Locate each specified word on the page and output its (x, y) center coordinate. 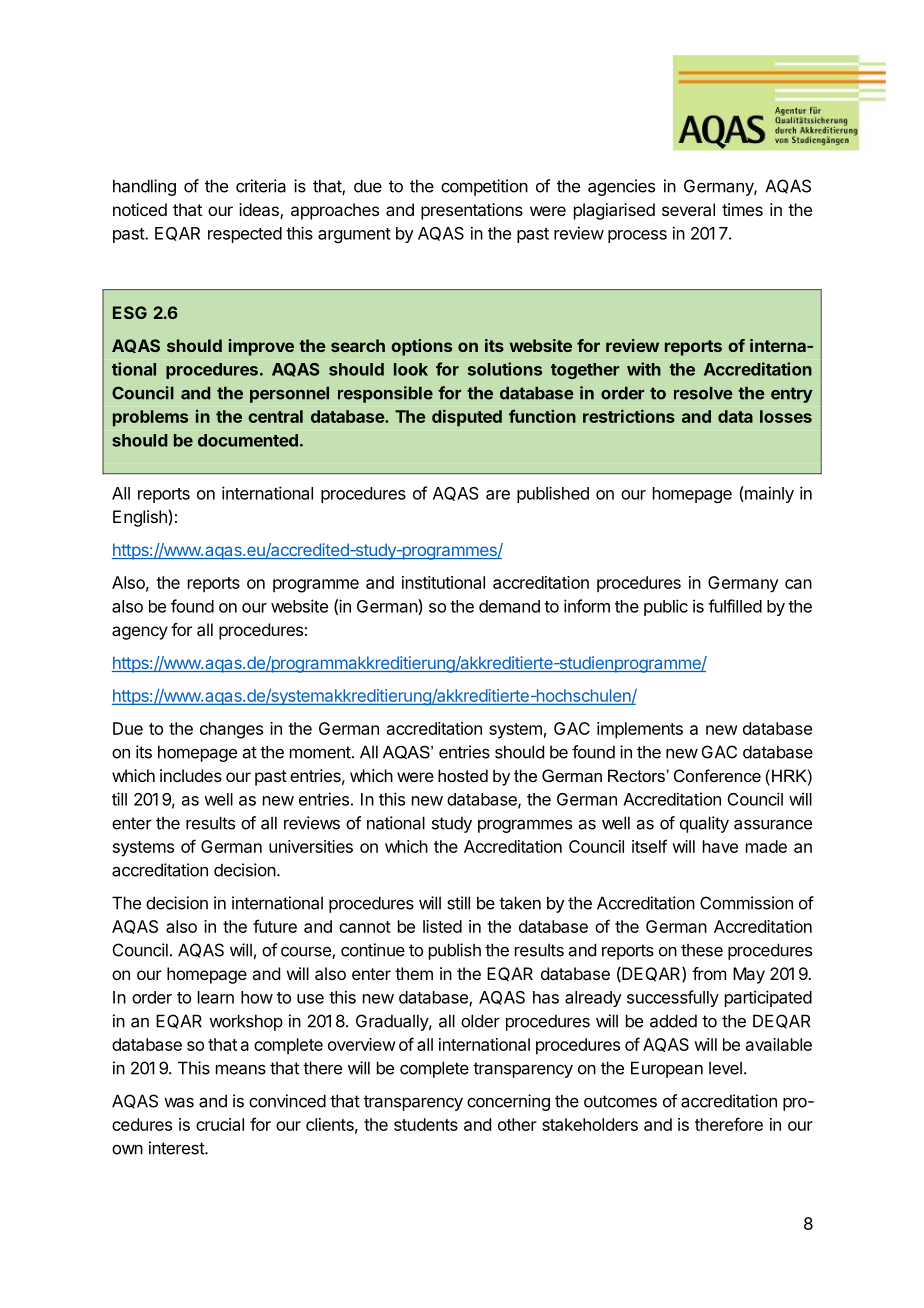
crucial (220, 1124)
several (688, 209)
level (725, 1068)
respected (245, 235)
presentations (472, 211)
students (426, 1124)
